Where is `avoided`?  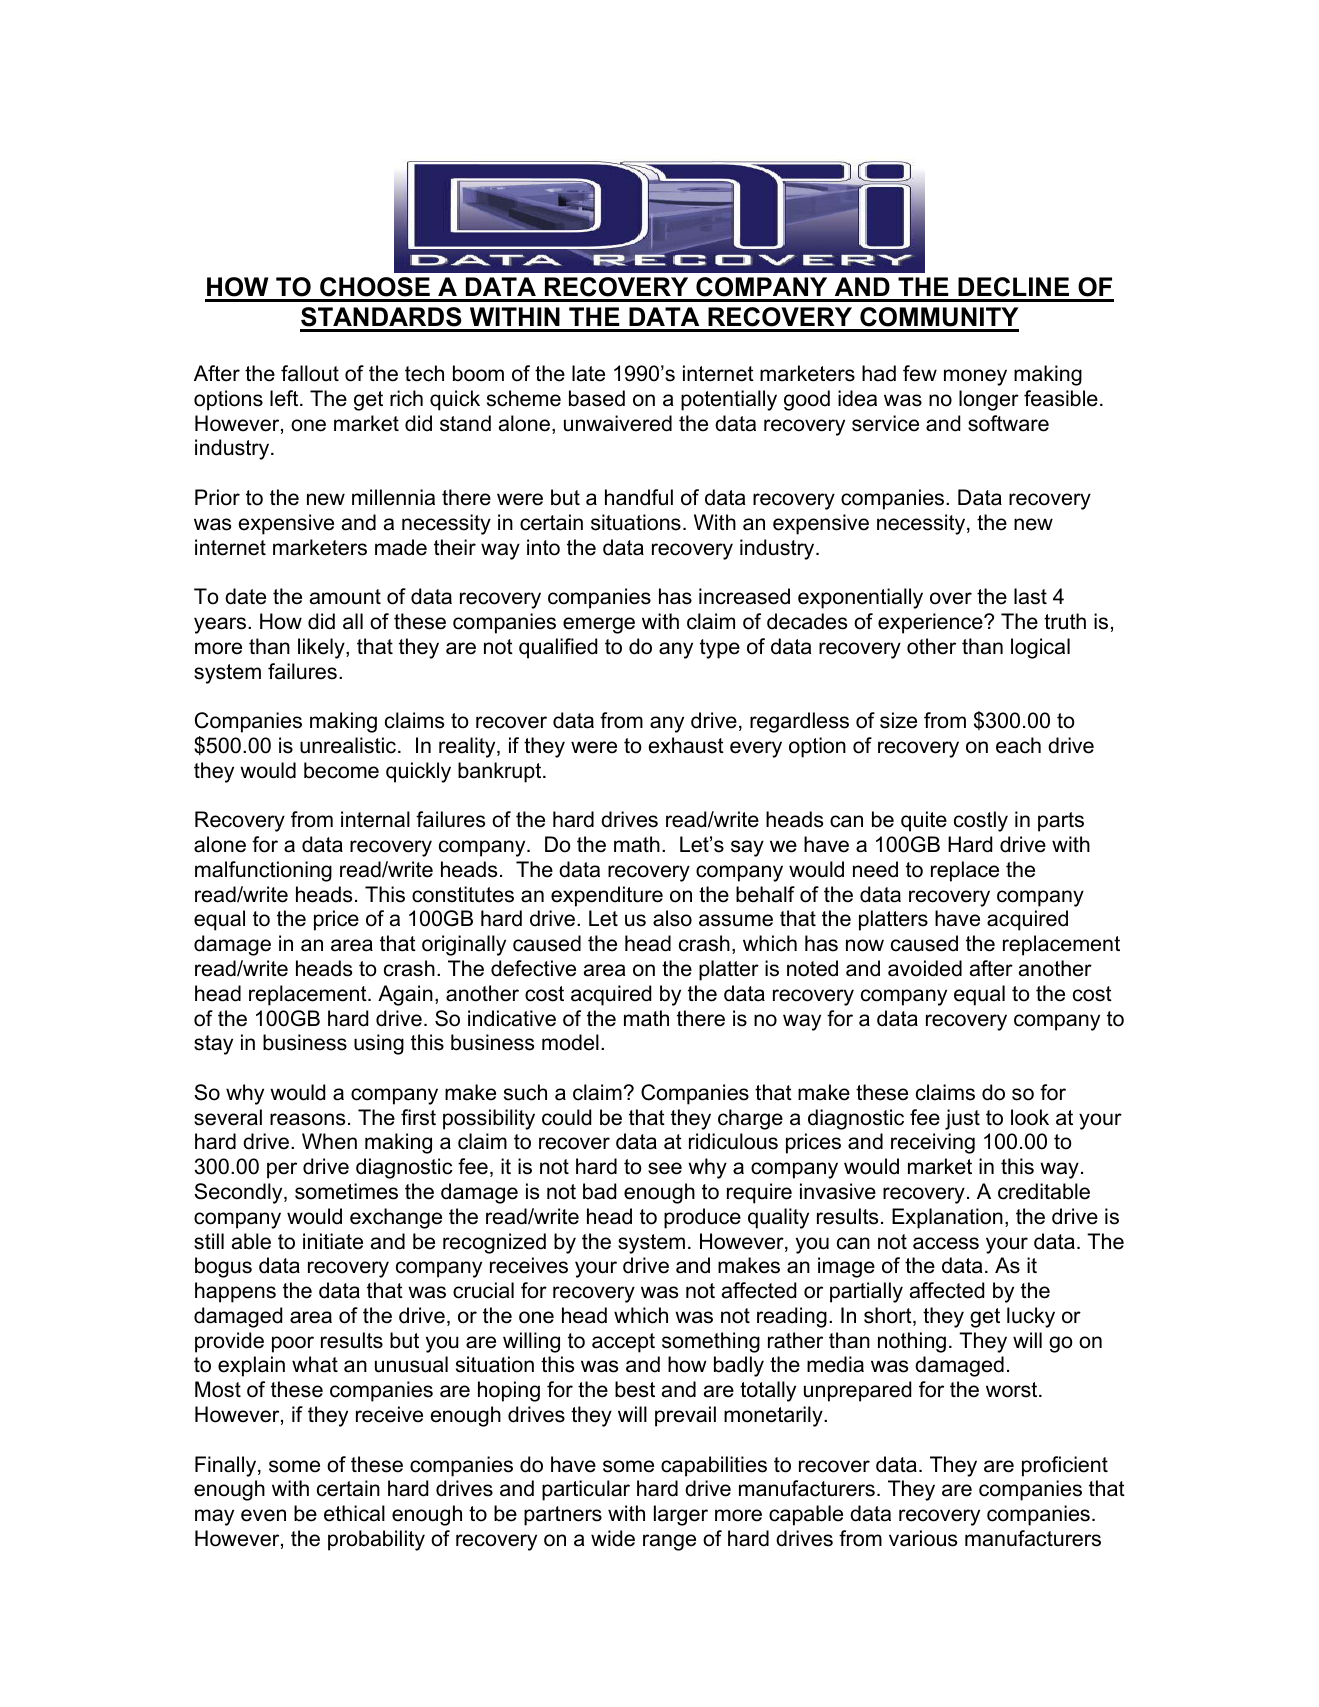
avoided is located at coordinates (925, 968).
